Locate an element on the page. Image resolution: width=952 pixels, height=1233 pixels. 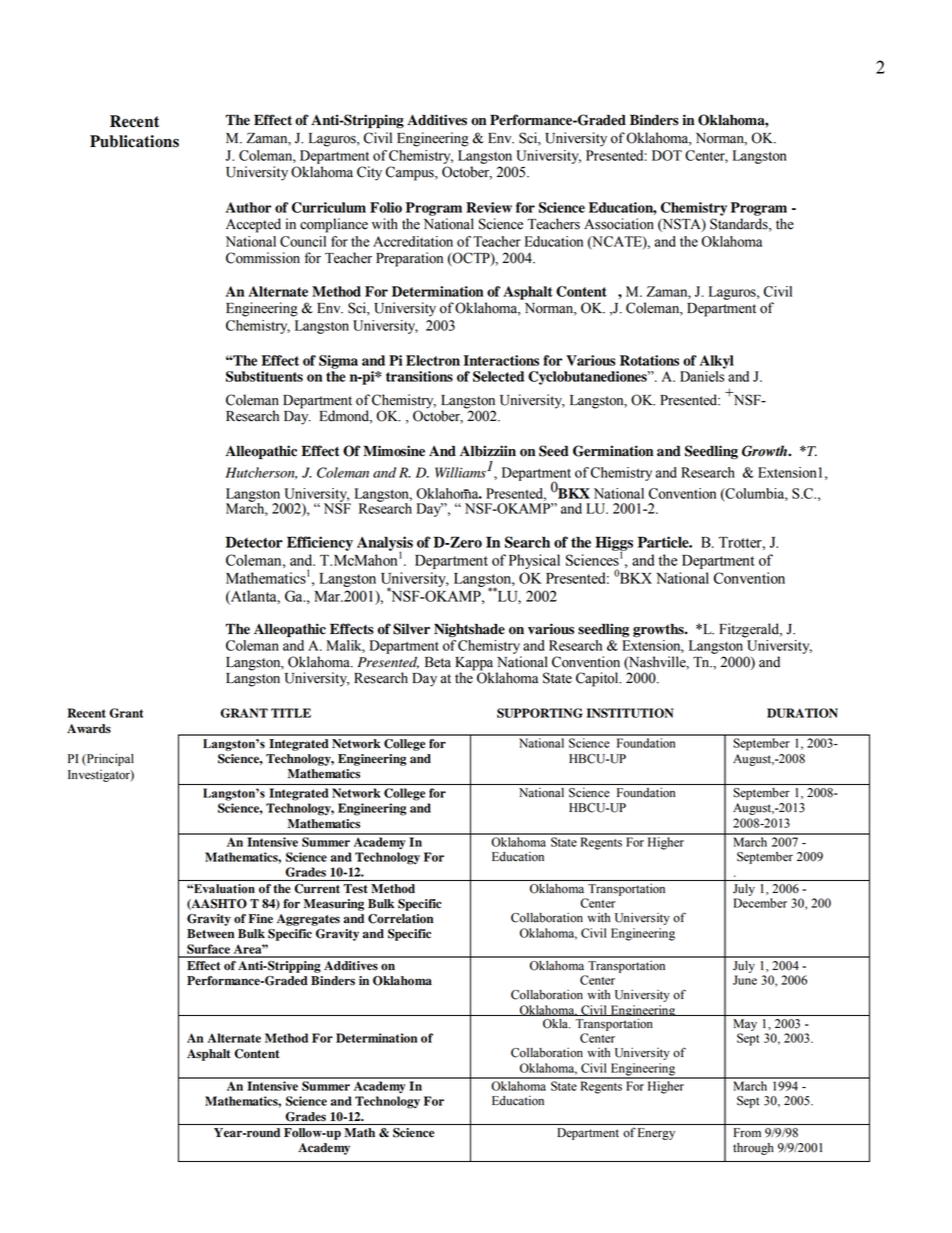
Energy is located at coordinates (656, 1134).
